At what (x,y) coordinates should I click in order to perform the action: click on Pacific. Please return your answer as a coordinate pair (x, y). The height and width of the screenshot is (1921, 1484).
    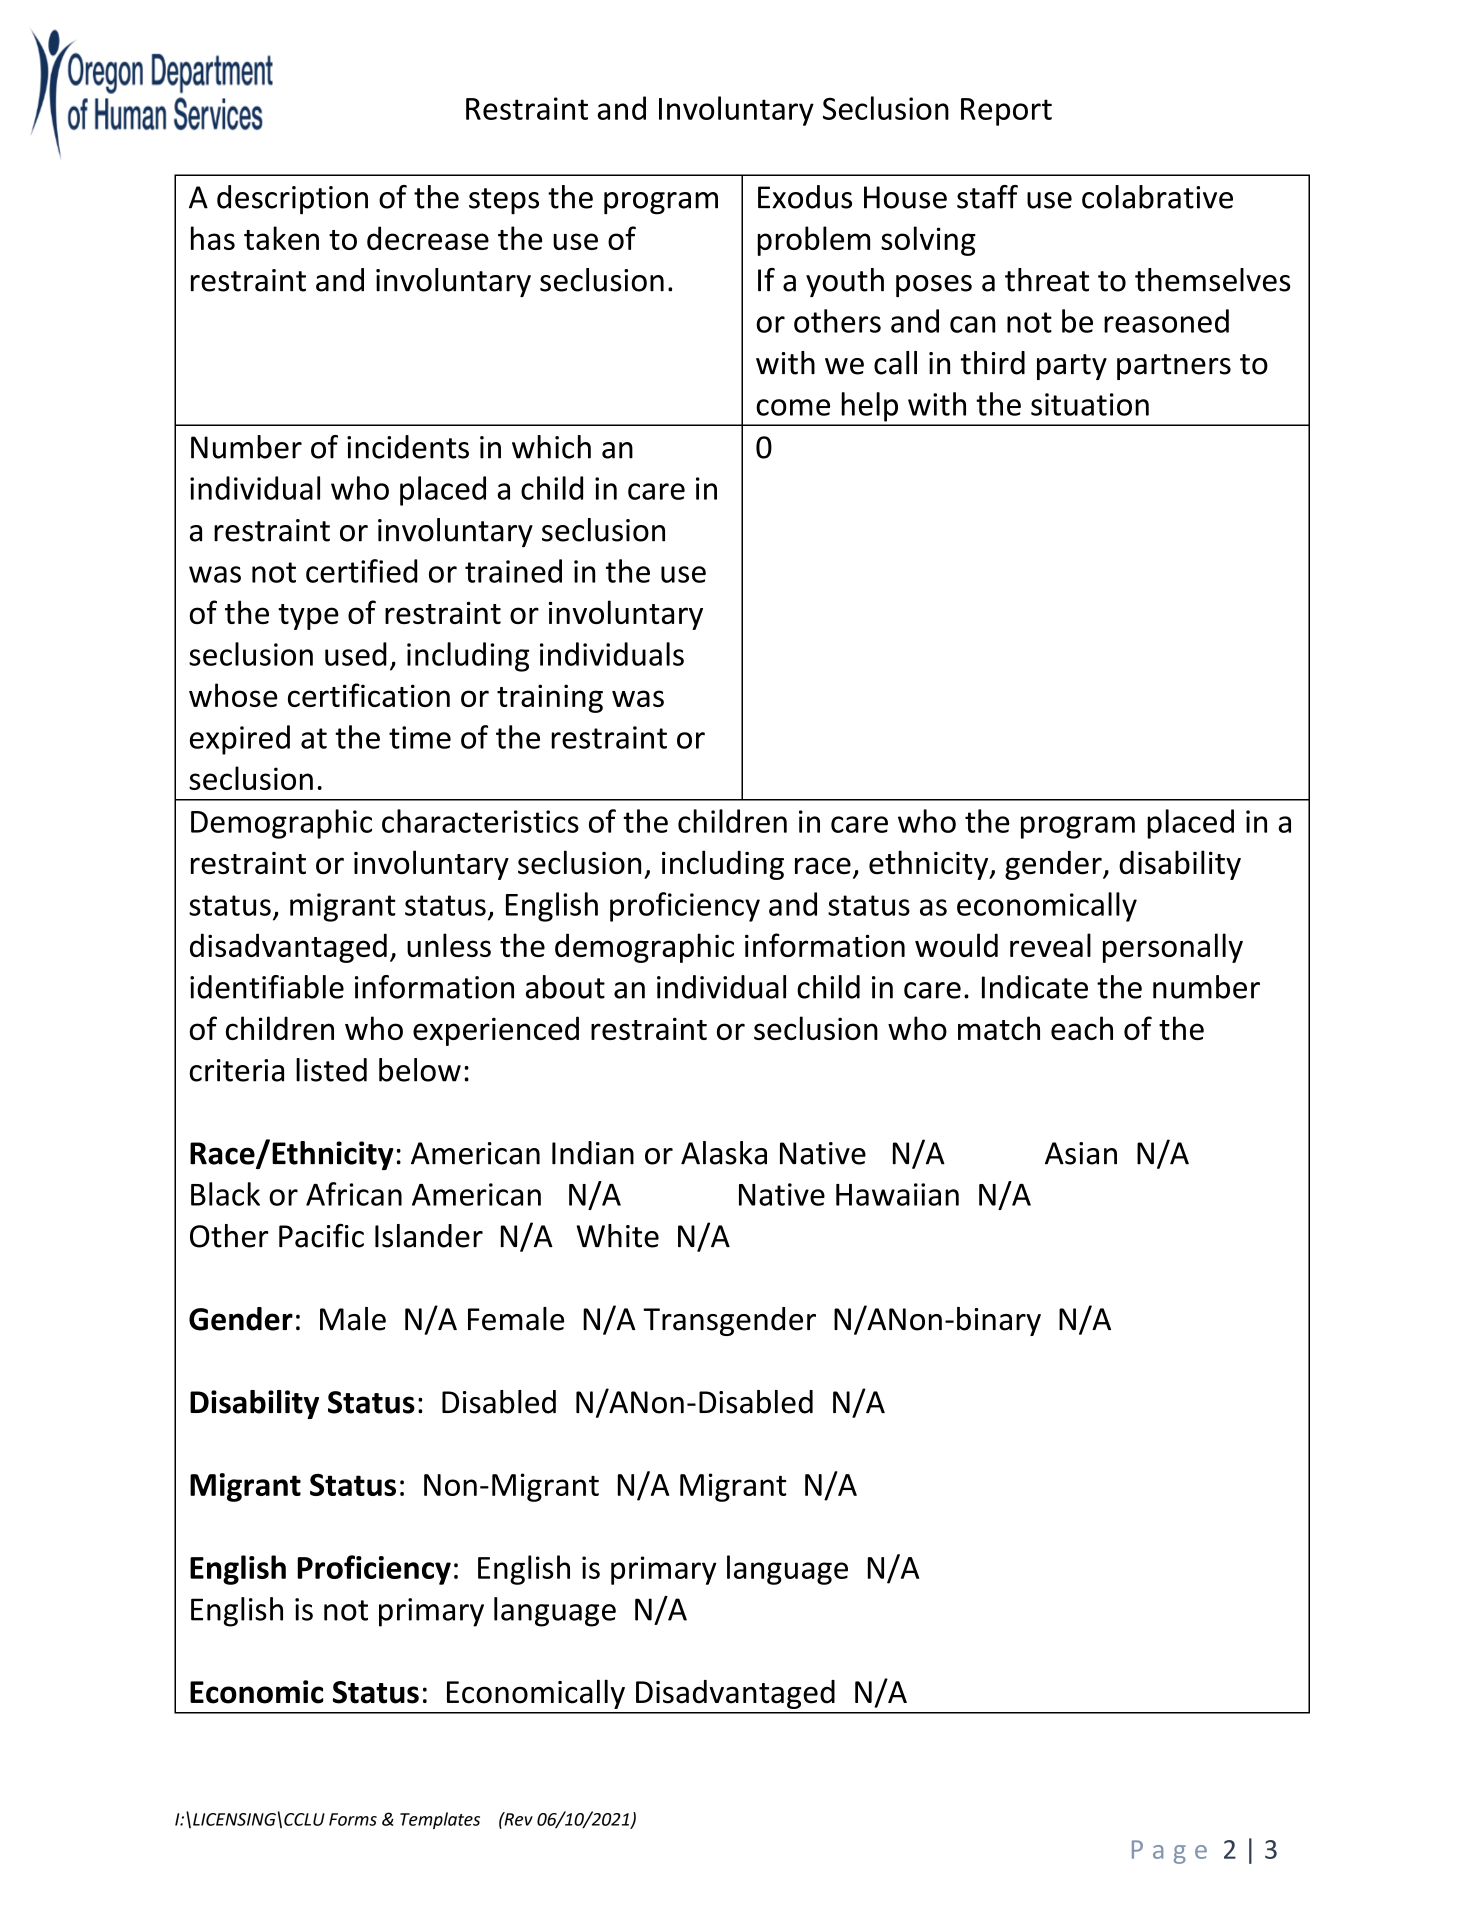
    Looking at the image, I should click on (321, 1235).
